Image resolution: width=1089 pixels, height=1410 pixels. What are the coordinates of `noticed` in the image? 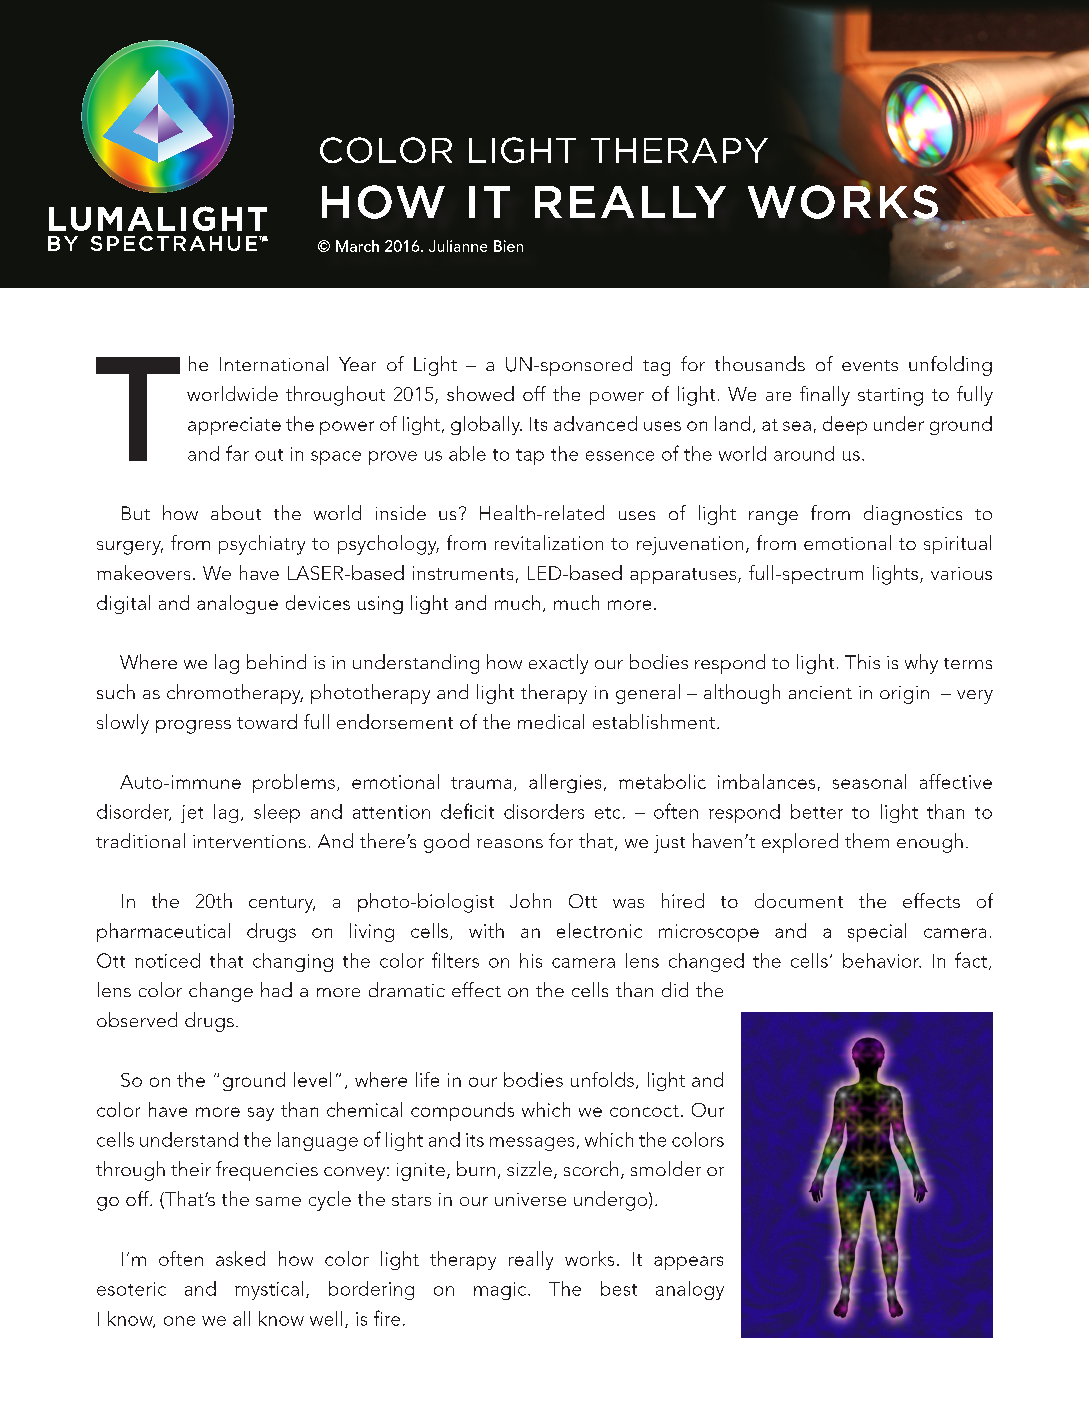 It's located at (167, 960).
